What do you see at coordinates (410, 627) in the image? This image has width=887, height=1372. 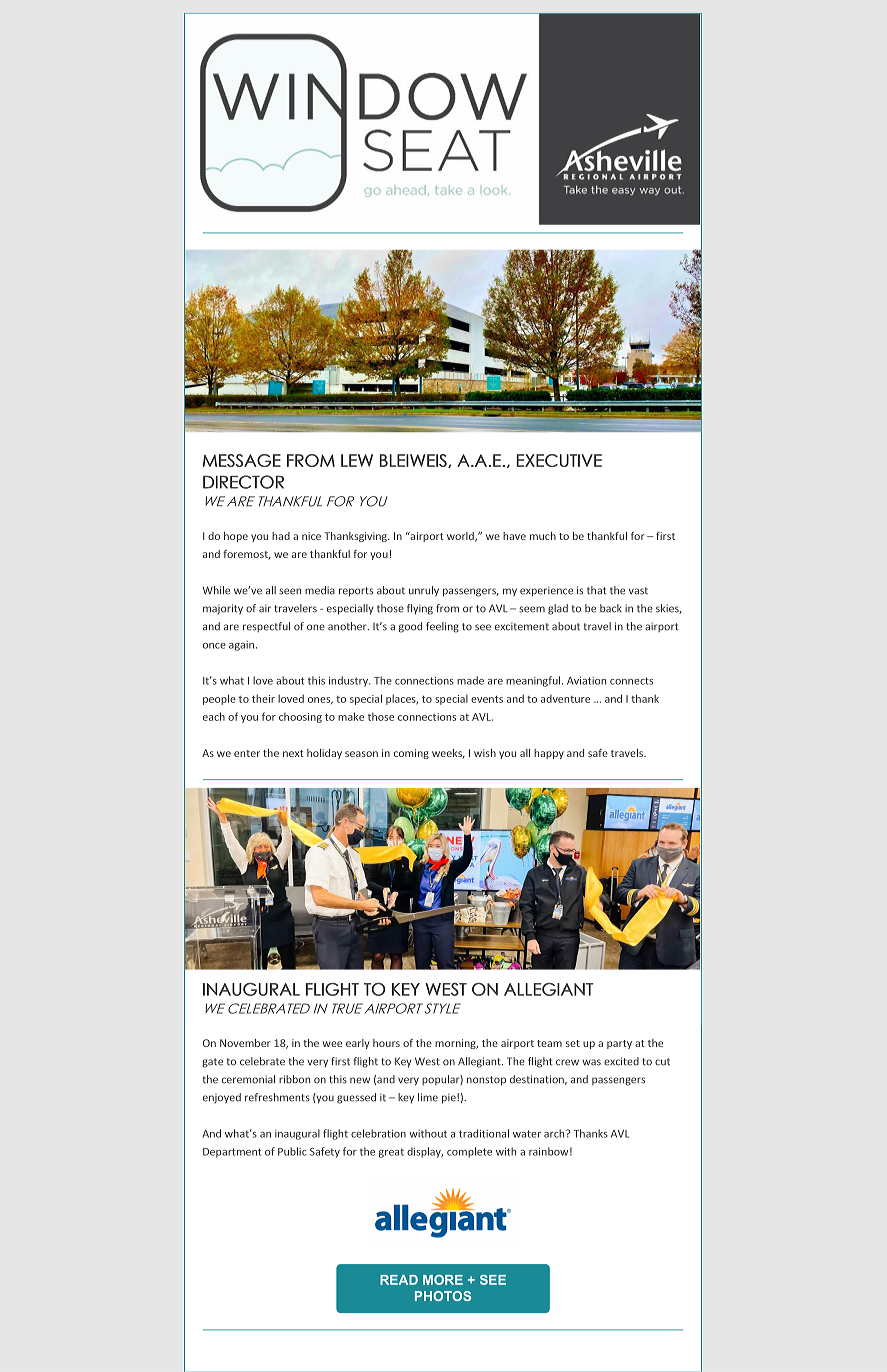 I see `good` at bounding box center [410, 627].
